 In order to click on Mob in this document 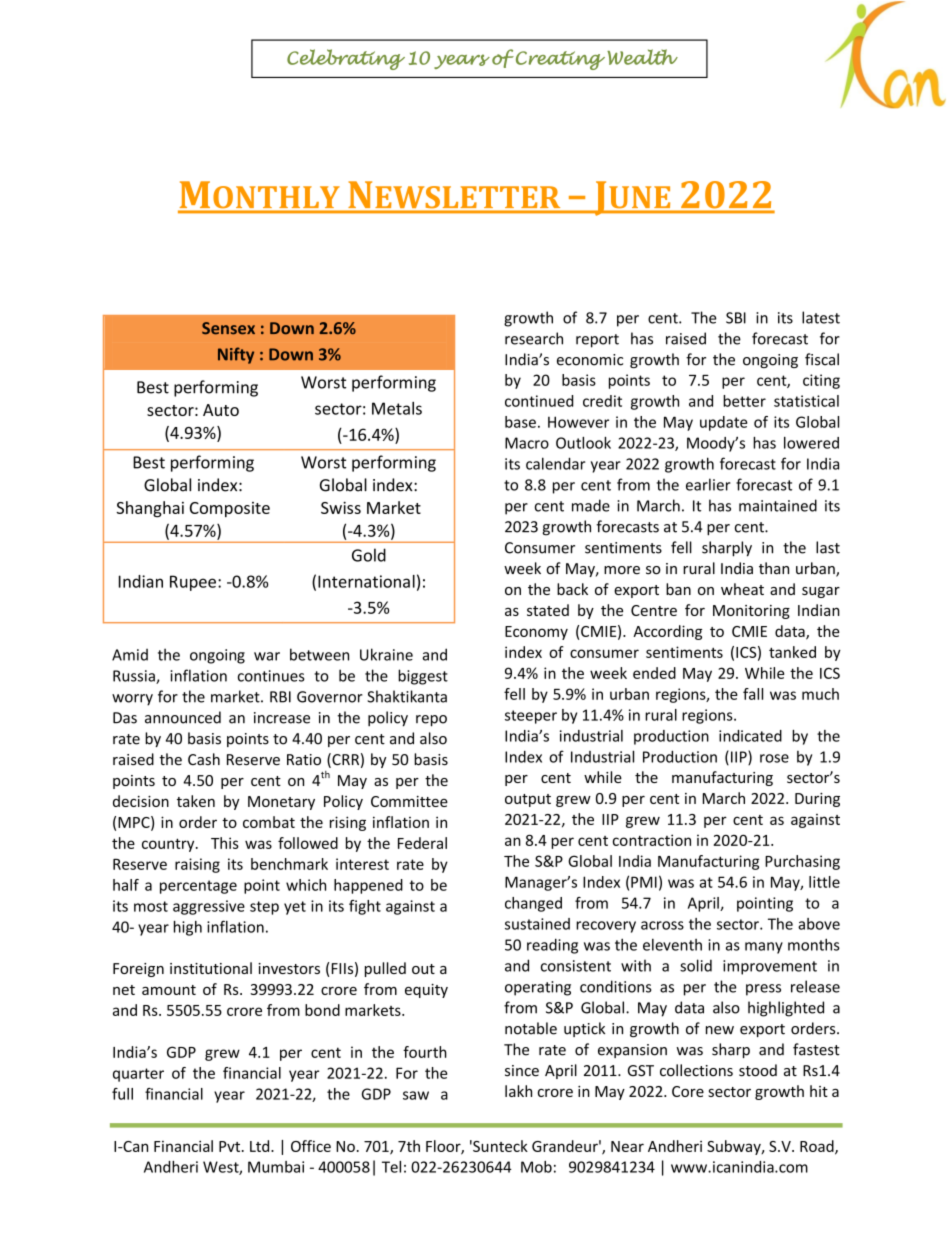, I will do `click(536, 1167)`.
